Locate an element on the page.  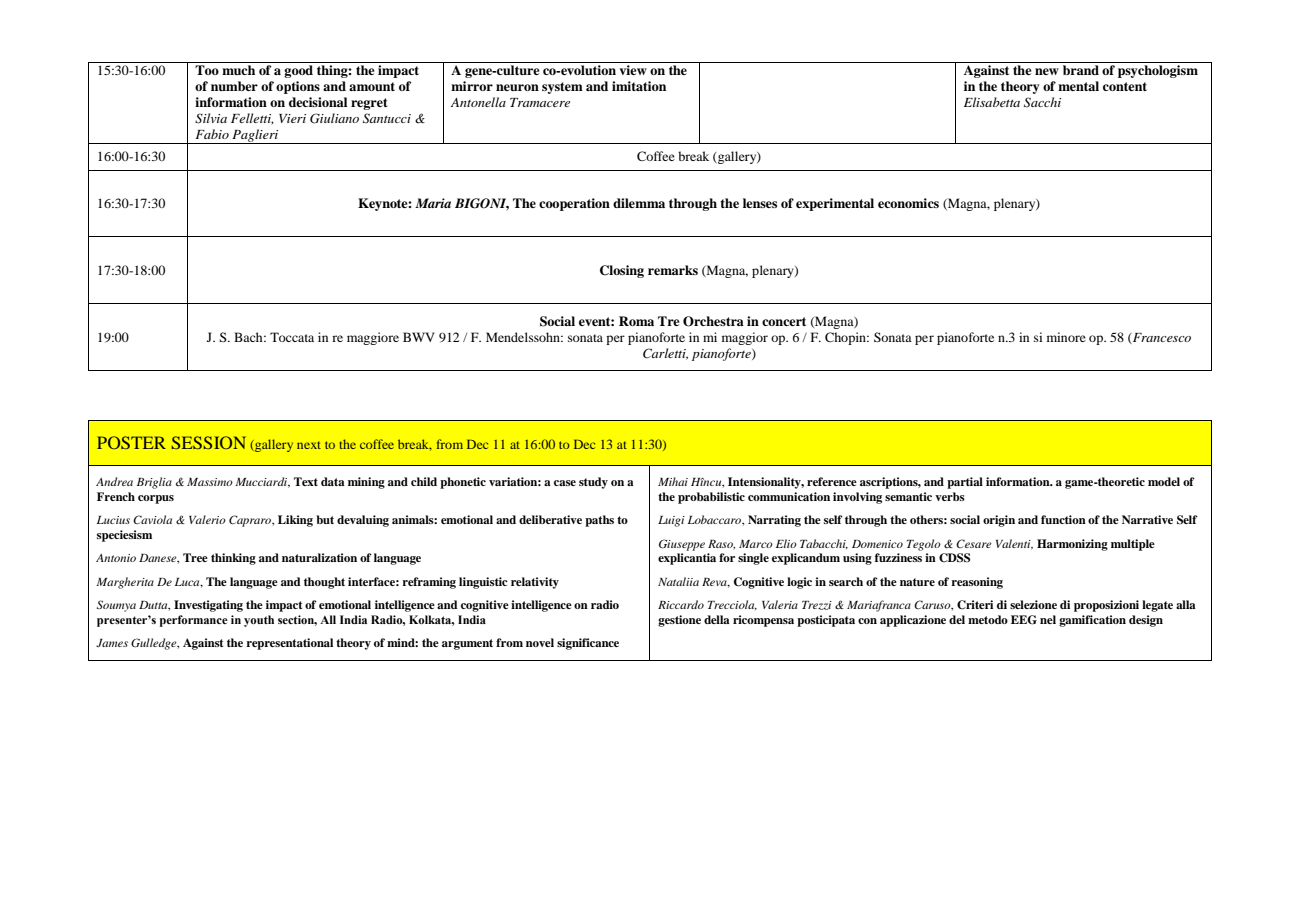
Roma is located at coordinates (636, 321).
